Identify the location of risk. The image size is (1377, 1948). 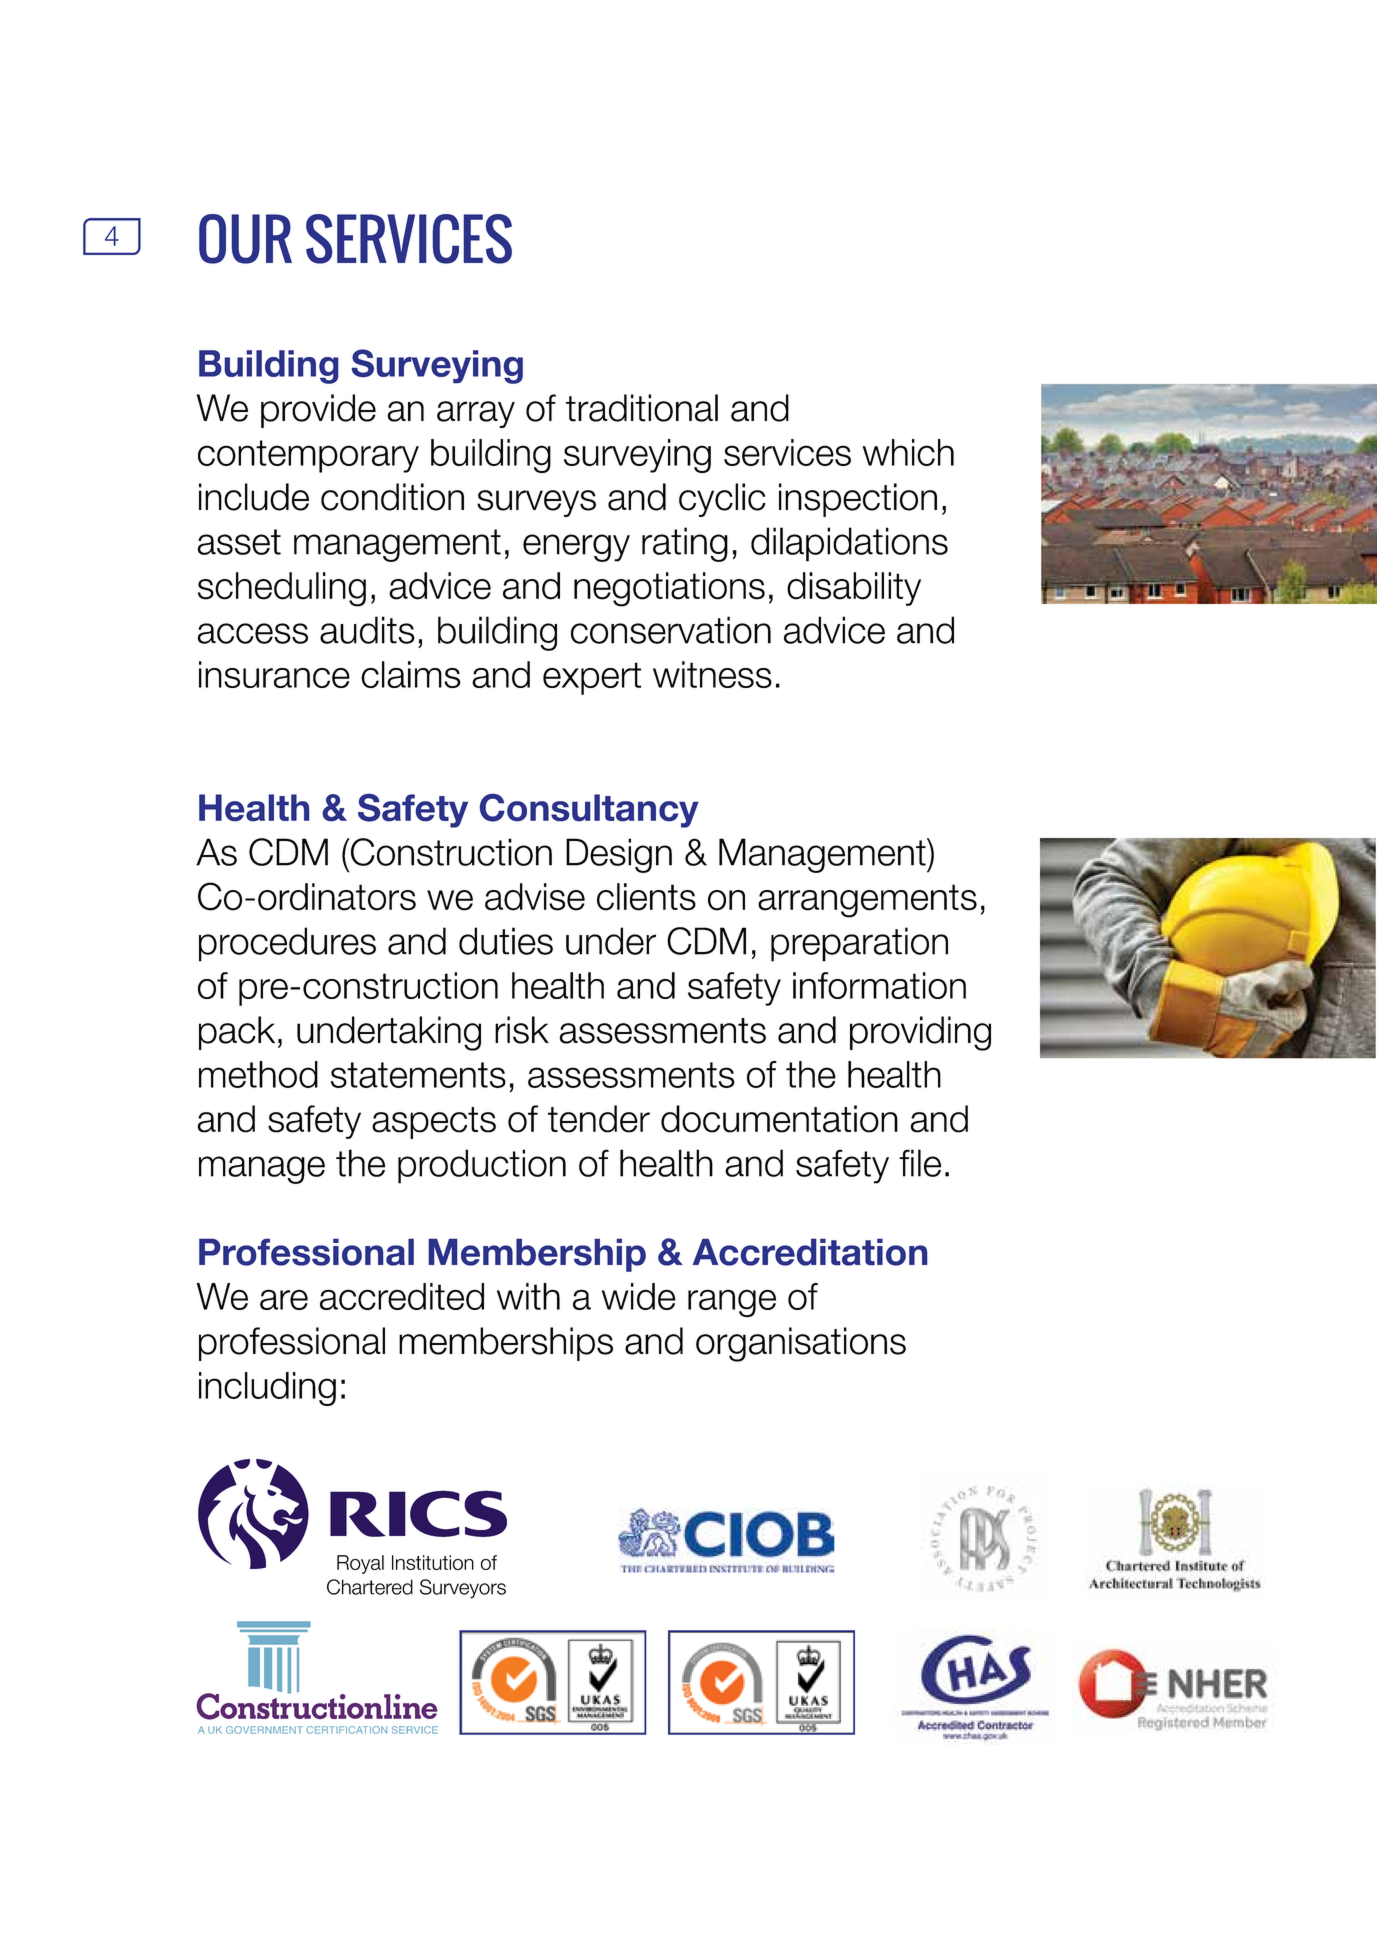
(522, 1030).
